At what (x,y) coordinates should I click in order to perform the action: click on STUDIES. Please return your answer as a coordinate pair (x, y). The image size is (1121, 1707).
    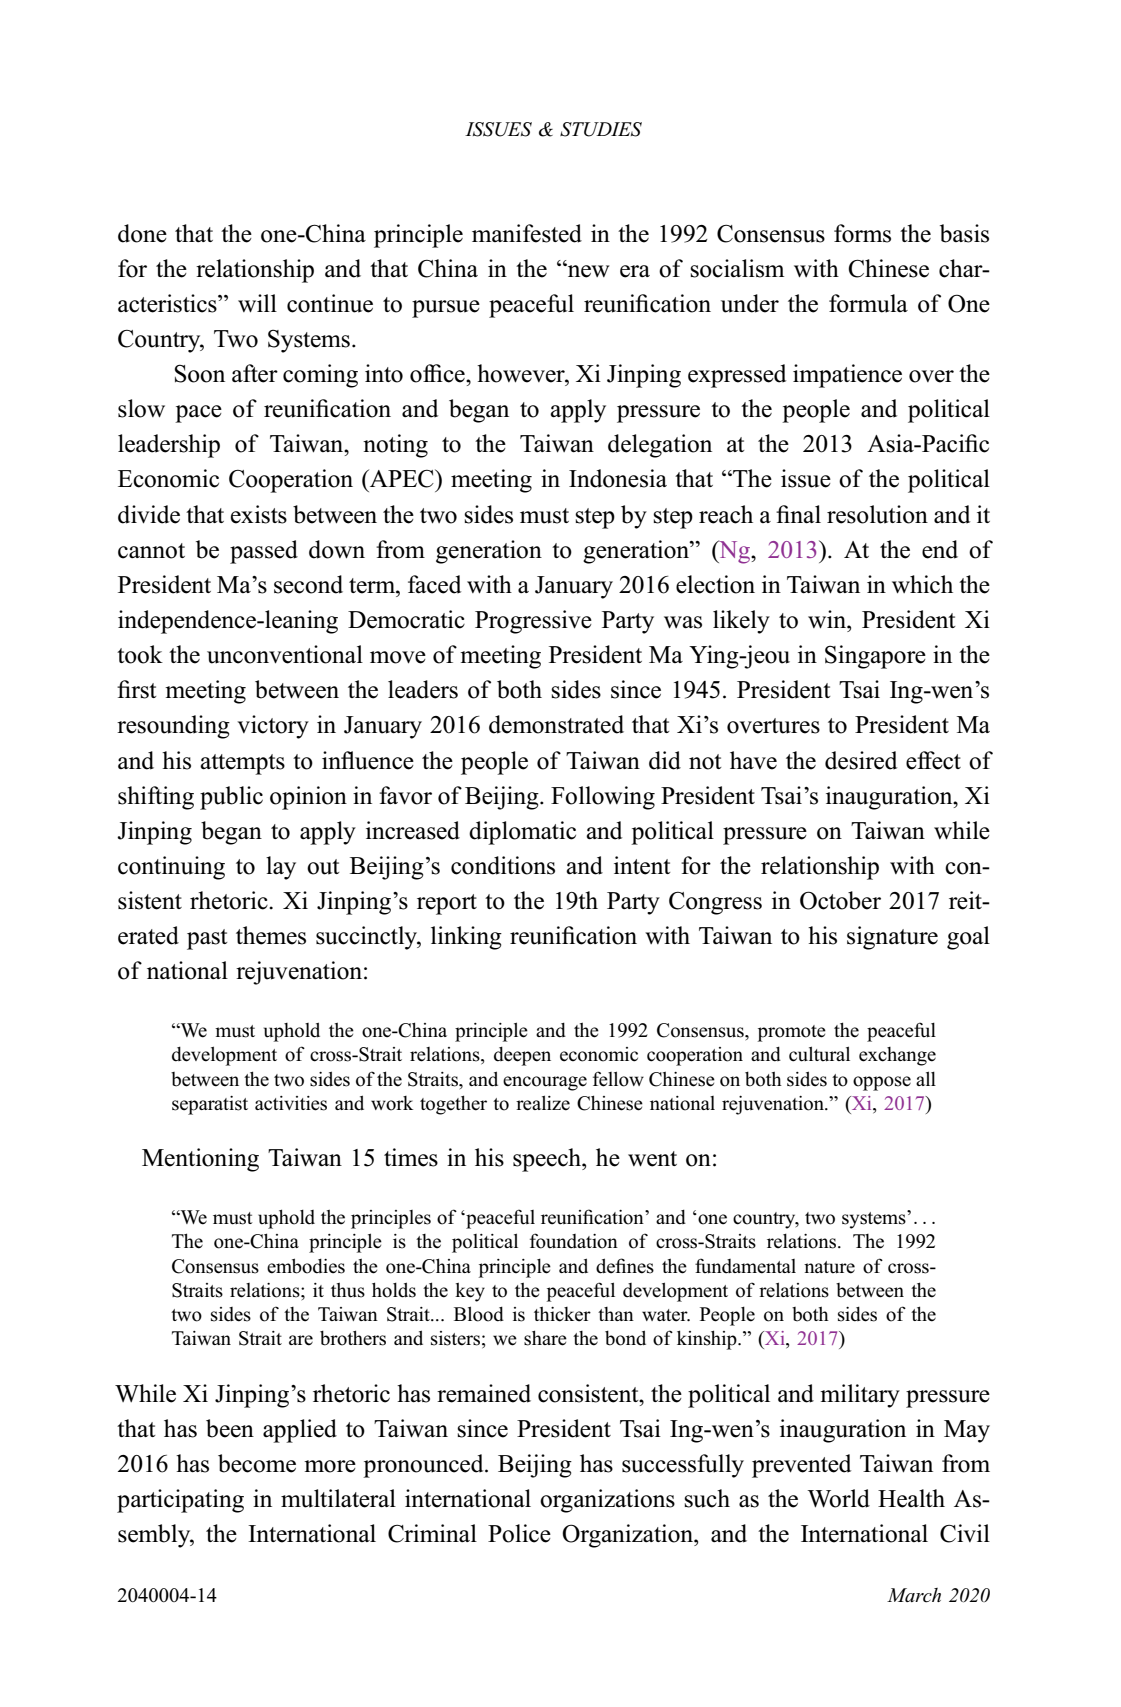
    Looking at the image, I should click on (601, 129).
